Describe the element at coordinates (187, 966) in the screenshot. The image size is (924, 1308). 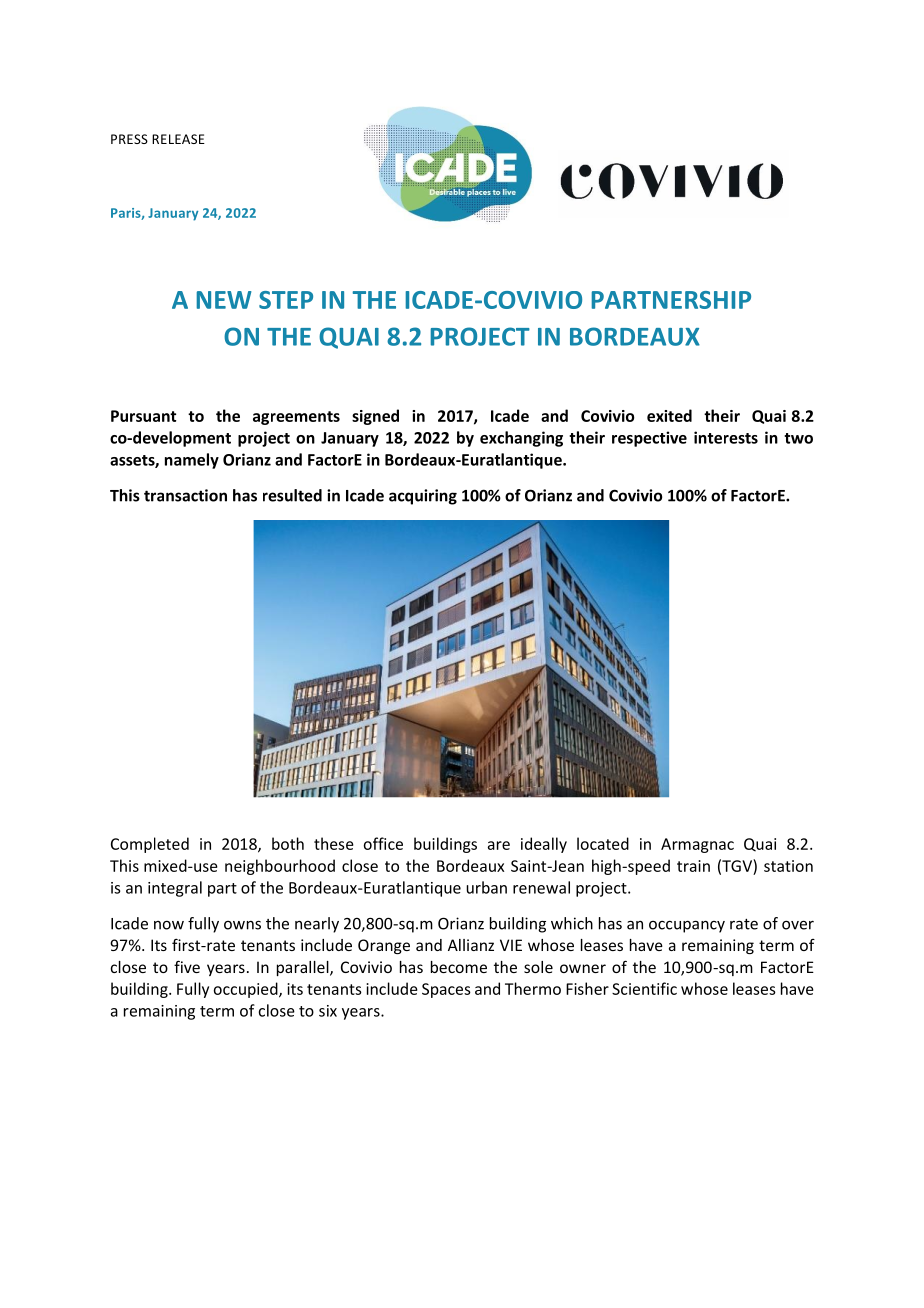
I see `five` at that location.
